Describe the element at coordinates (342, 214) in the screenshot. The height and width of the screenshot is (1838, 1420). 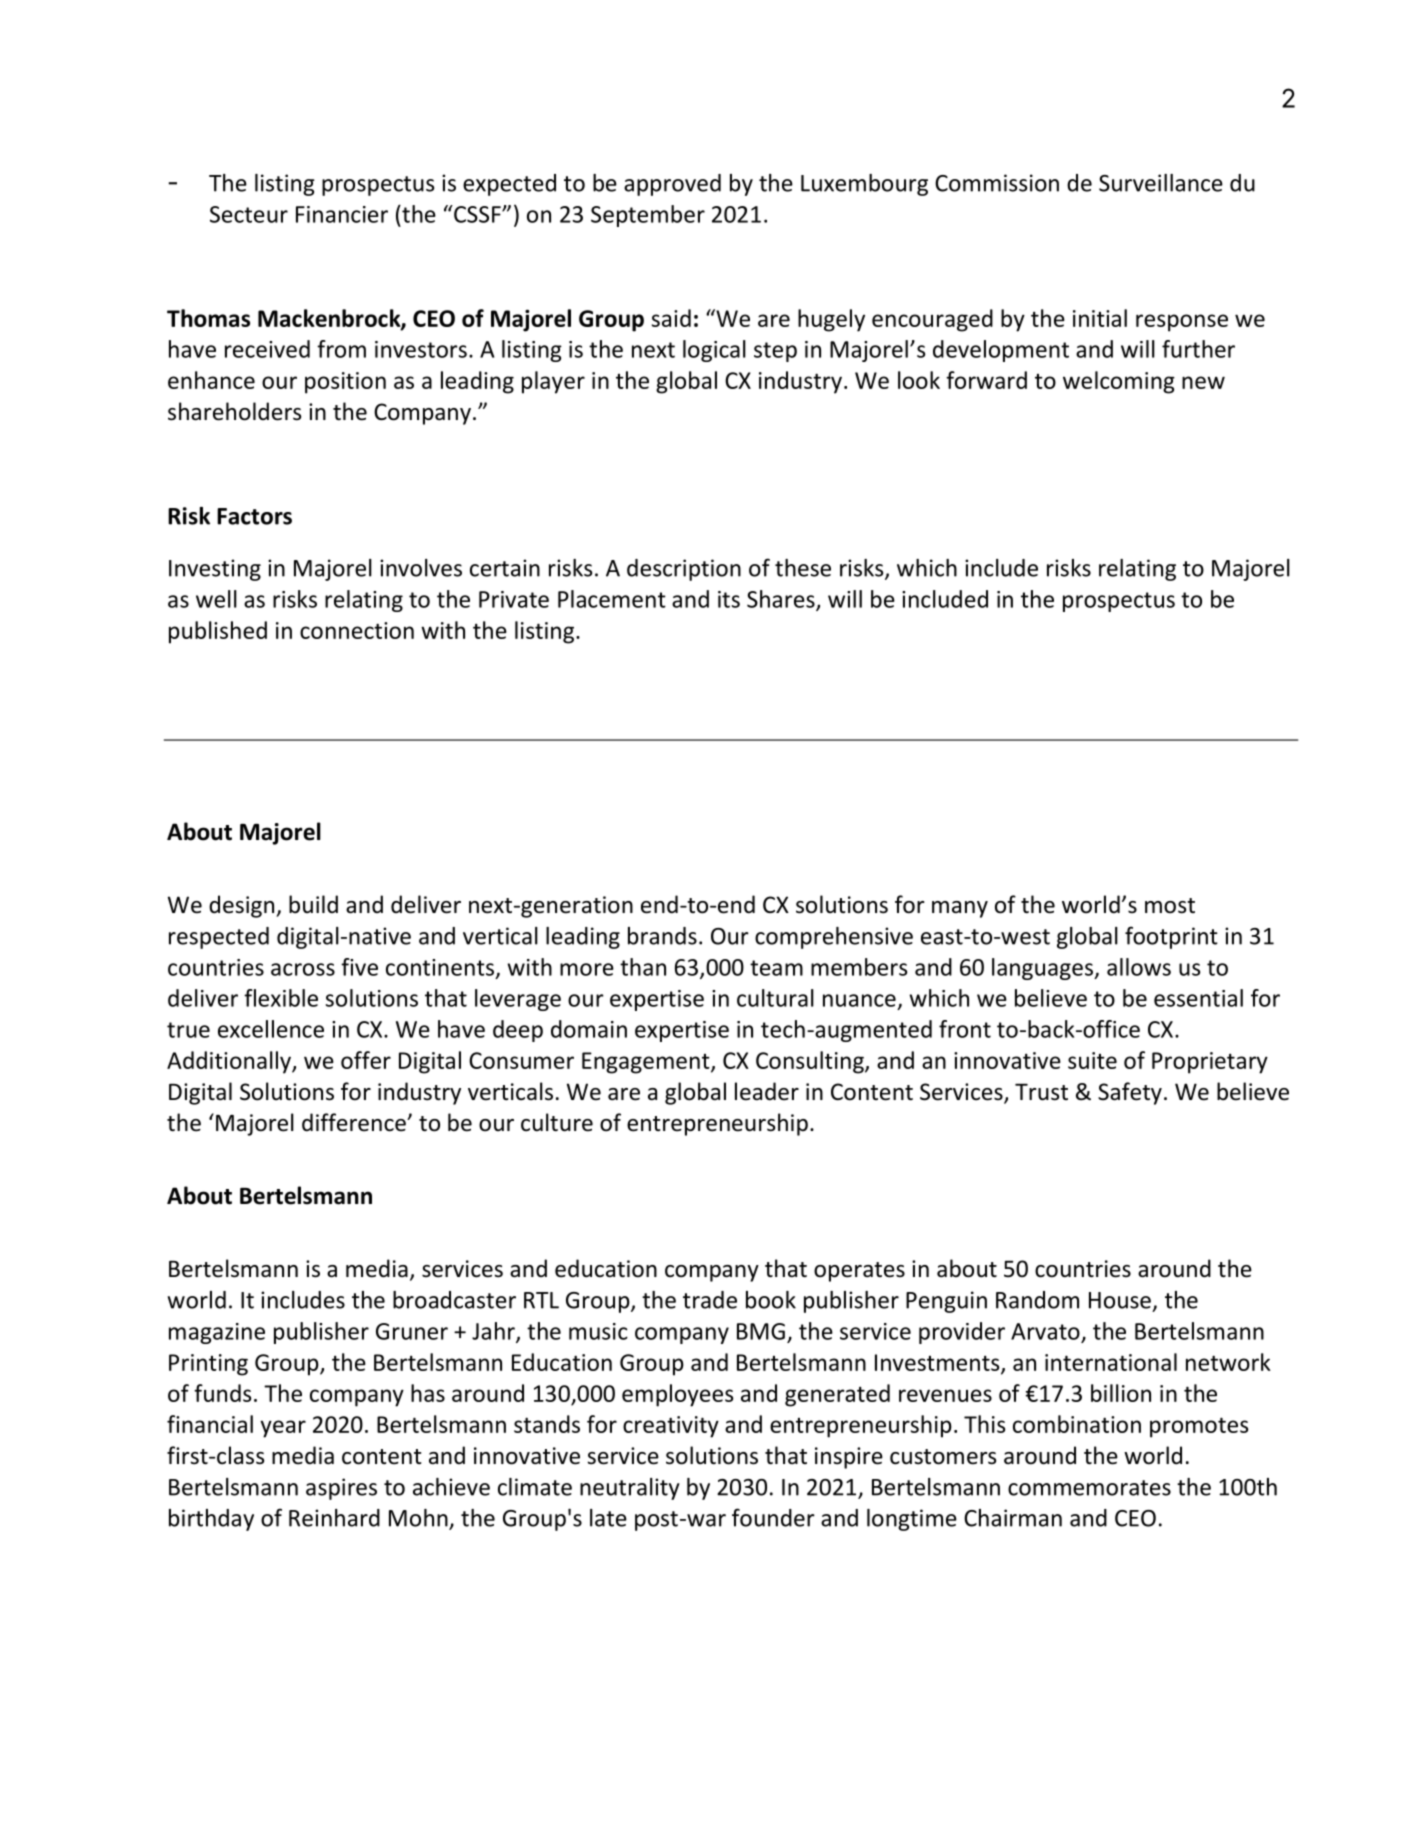
I see `Financier` at that location.
